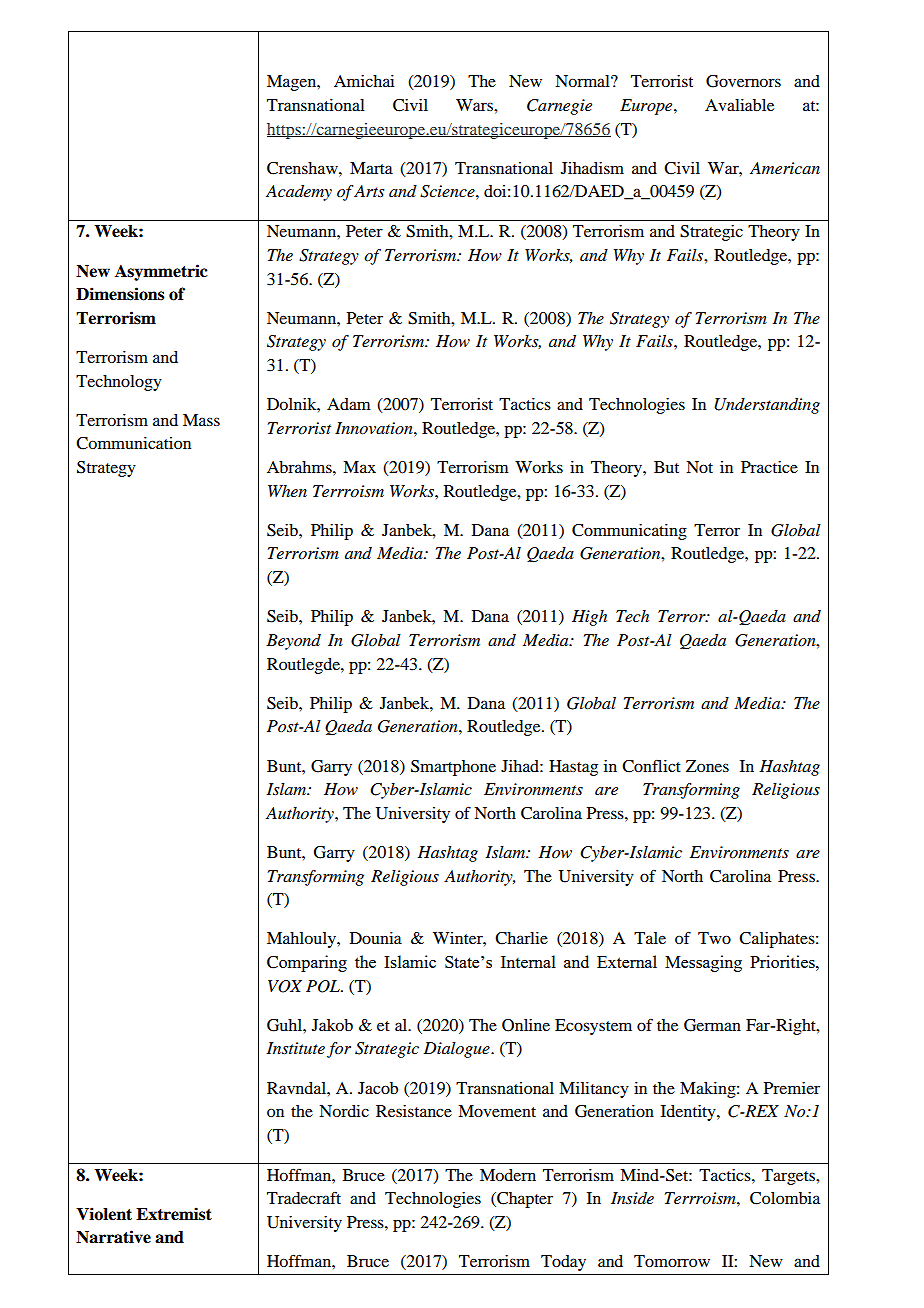 The height and width of the screenshot is (1308, 924). Describe the element at coordinates (201, 420) in the screenshot. I see `Mass` at that location.
